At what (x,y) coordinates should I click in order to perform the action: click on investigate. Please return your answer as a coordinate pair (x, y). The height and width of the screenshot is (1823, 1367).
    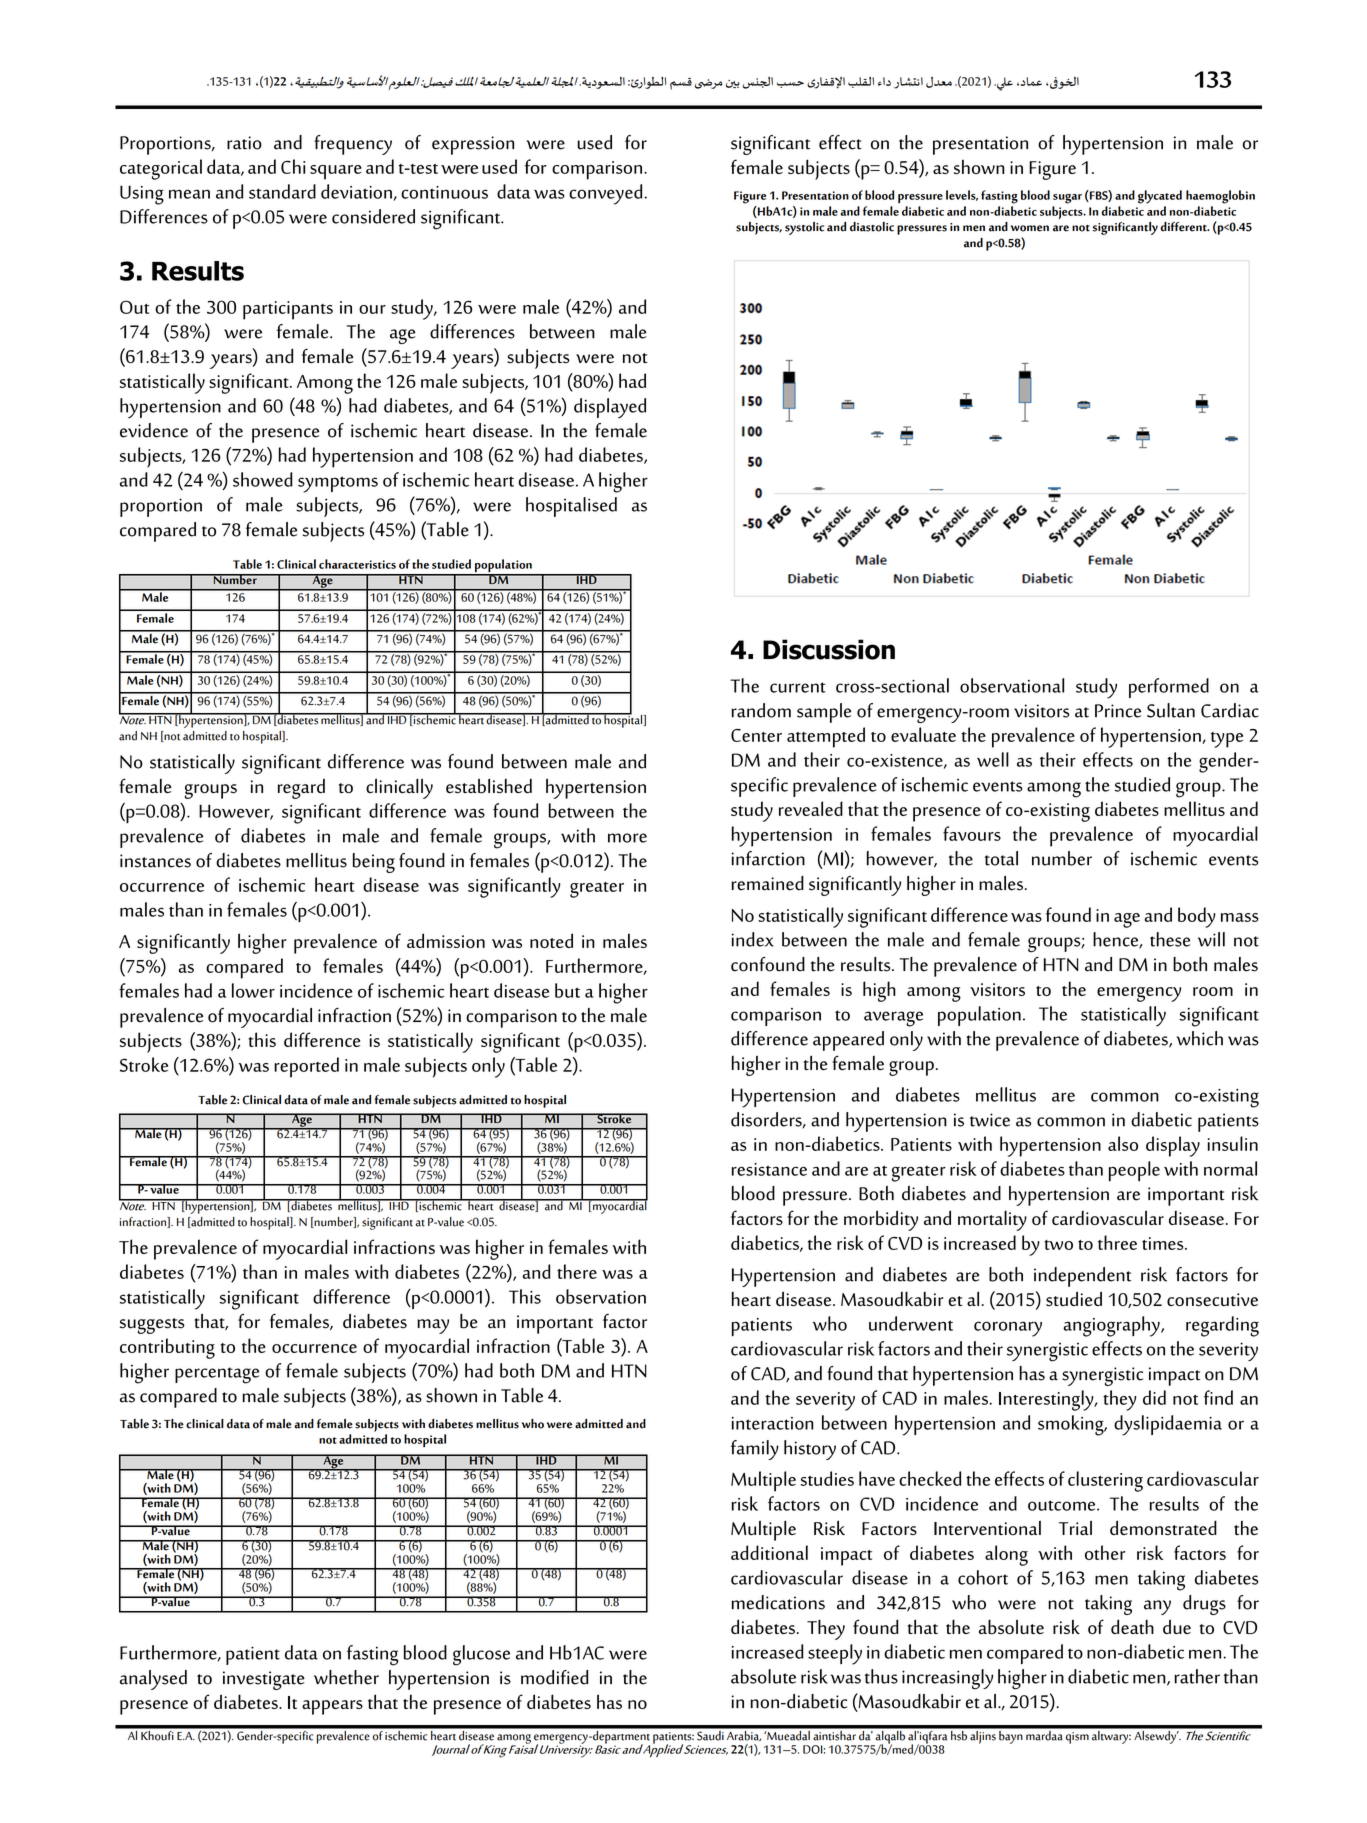
    Looking at the image, I should click on (264, 1680).
